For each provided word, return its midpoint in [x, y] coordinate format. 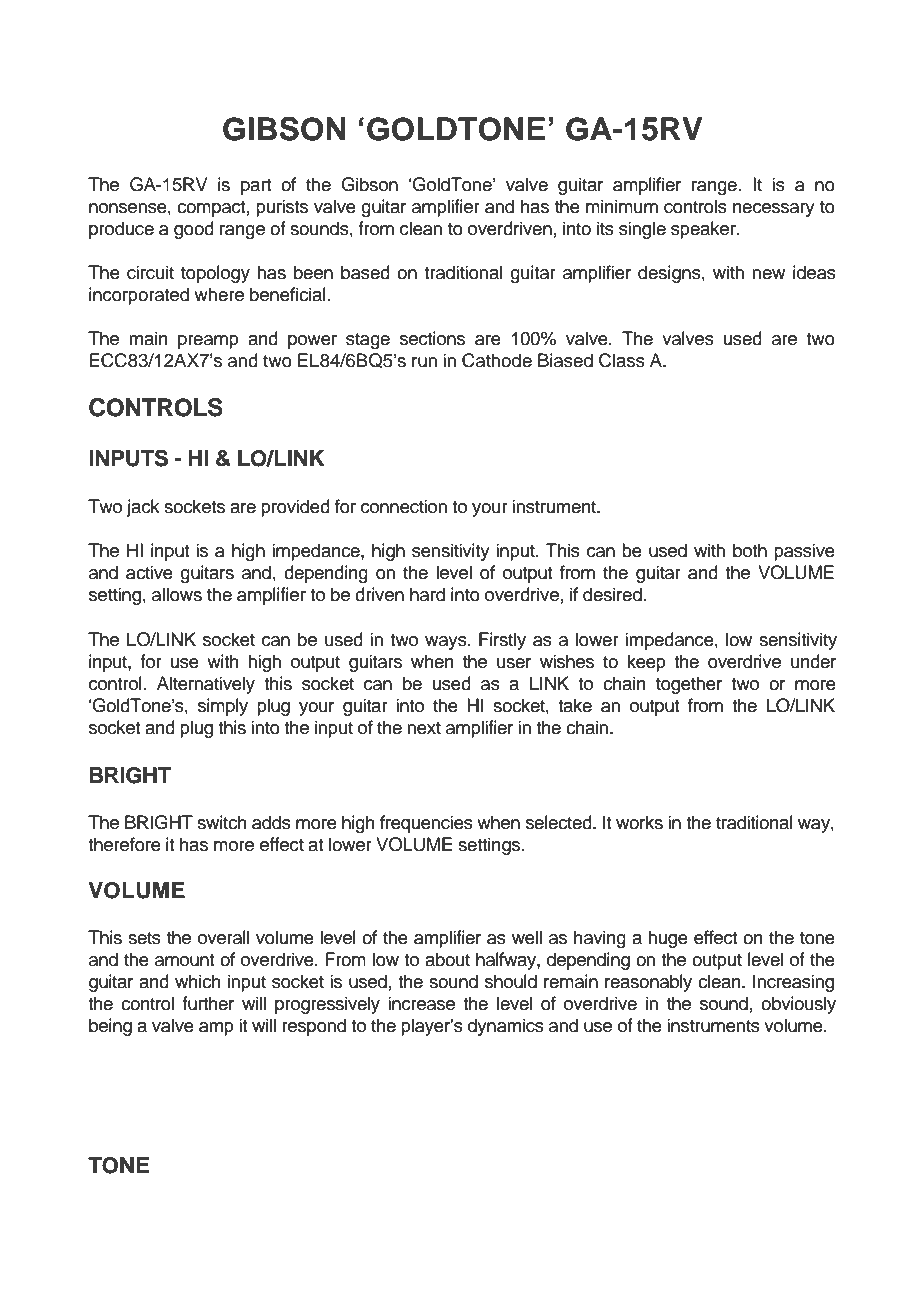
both [750, 550]
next [424, 728]
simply [223, 707]
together [689, 685]
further [208, 1003]
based [365, 272]
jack [143, 508]
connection [404, 506]
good [194, 230]
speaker [704, 230]
